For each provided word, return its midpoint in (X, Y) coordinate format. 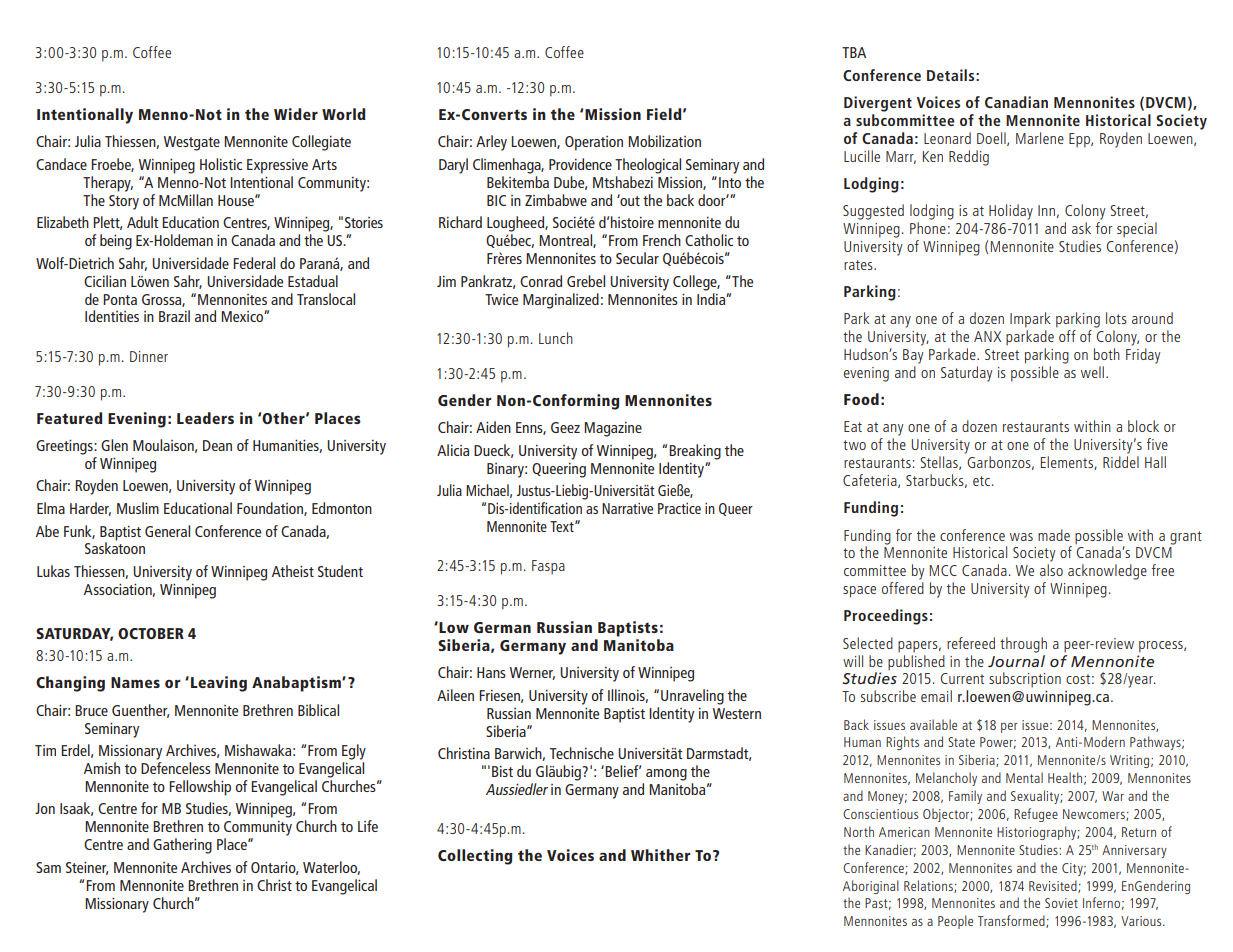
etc (981, 481)
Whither (660, 855)
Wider (296, 114)
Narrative (627, 508)
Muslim (138, 508)
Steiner (87, 868)
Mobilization (664, 141)
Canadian (1016, 102)
